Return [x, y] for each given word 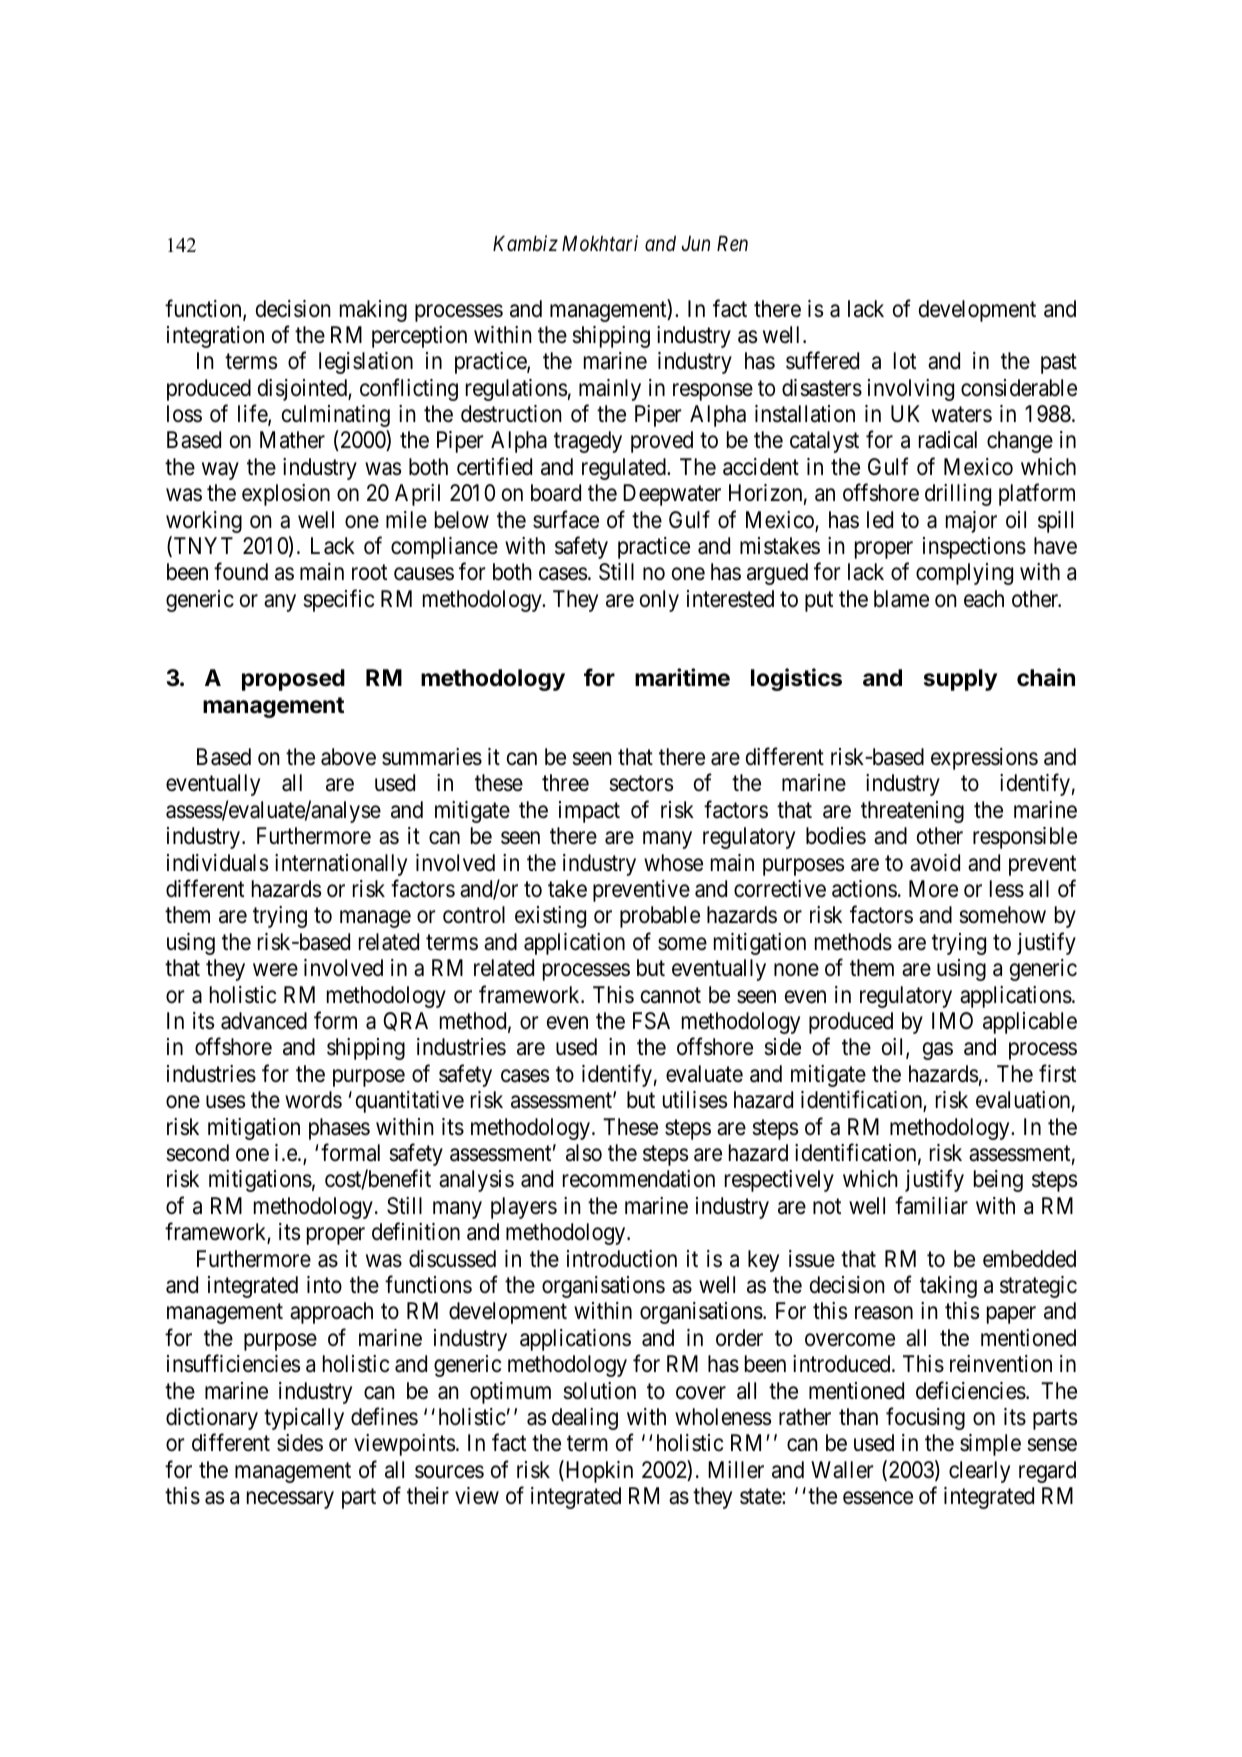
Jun [696, 243]
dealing [585, 1419]
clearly [979, 1472]
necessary [290, 1500]
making [373, 311]
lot [905, 360]
